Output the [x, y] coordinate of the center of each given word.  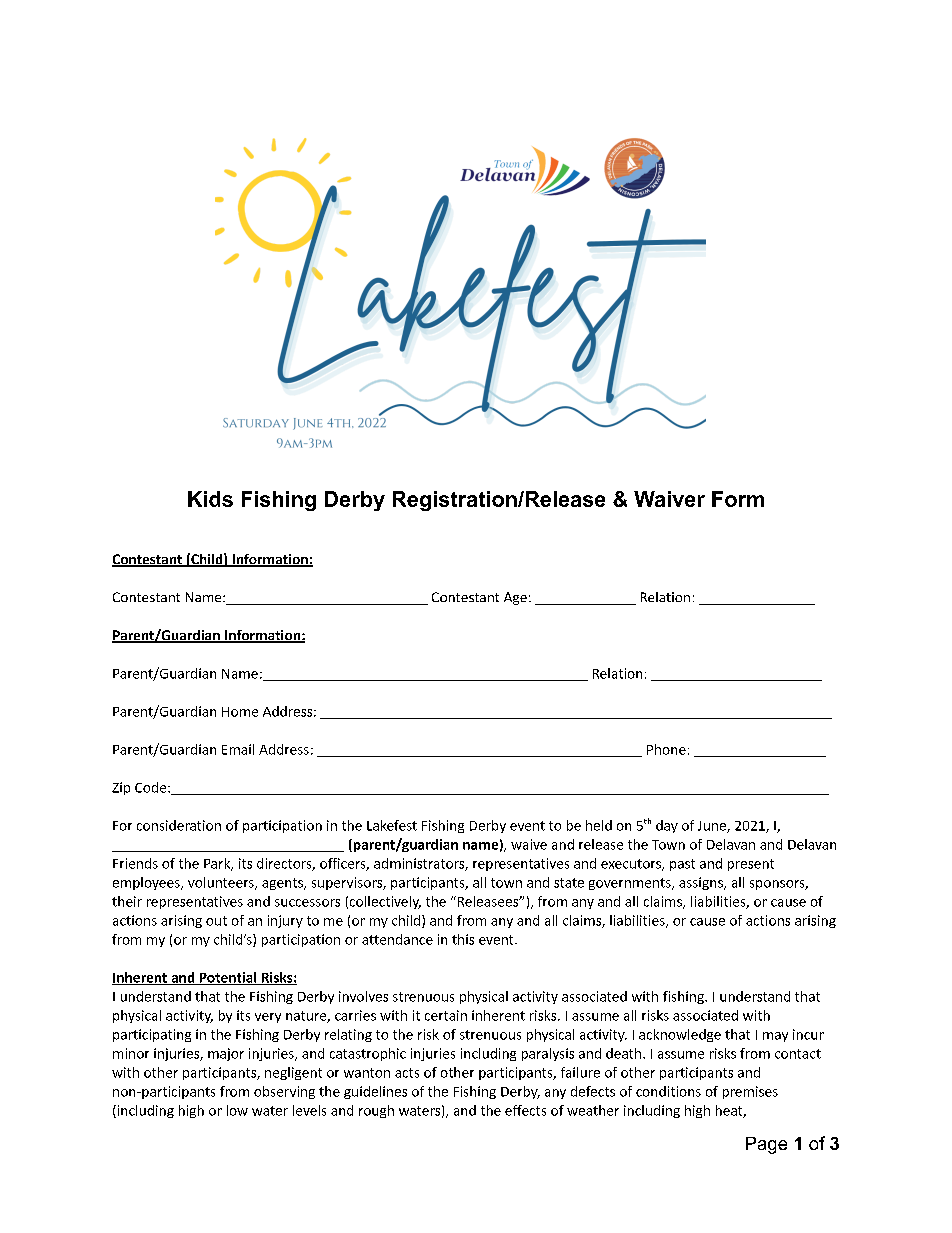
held [599, 825]
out [216, 921]
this [463, 939]
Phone [666, 749]
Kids [210, 499]
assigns [702, 883]
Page [766, 1145]
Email [238, 749]
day [667, 826]
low [237, 1110]
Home [240, 712]
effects [525, 1110]
